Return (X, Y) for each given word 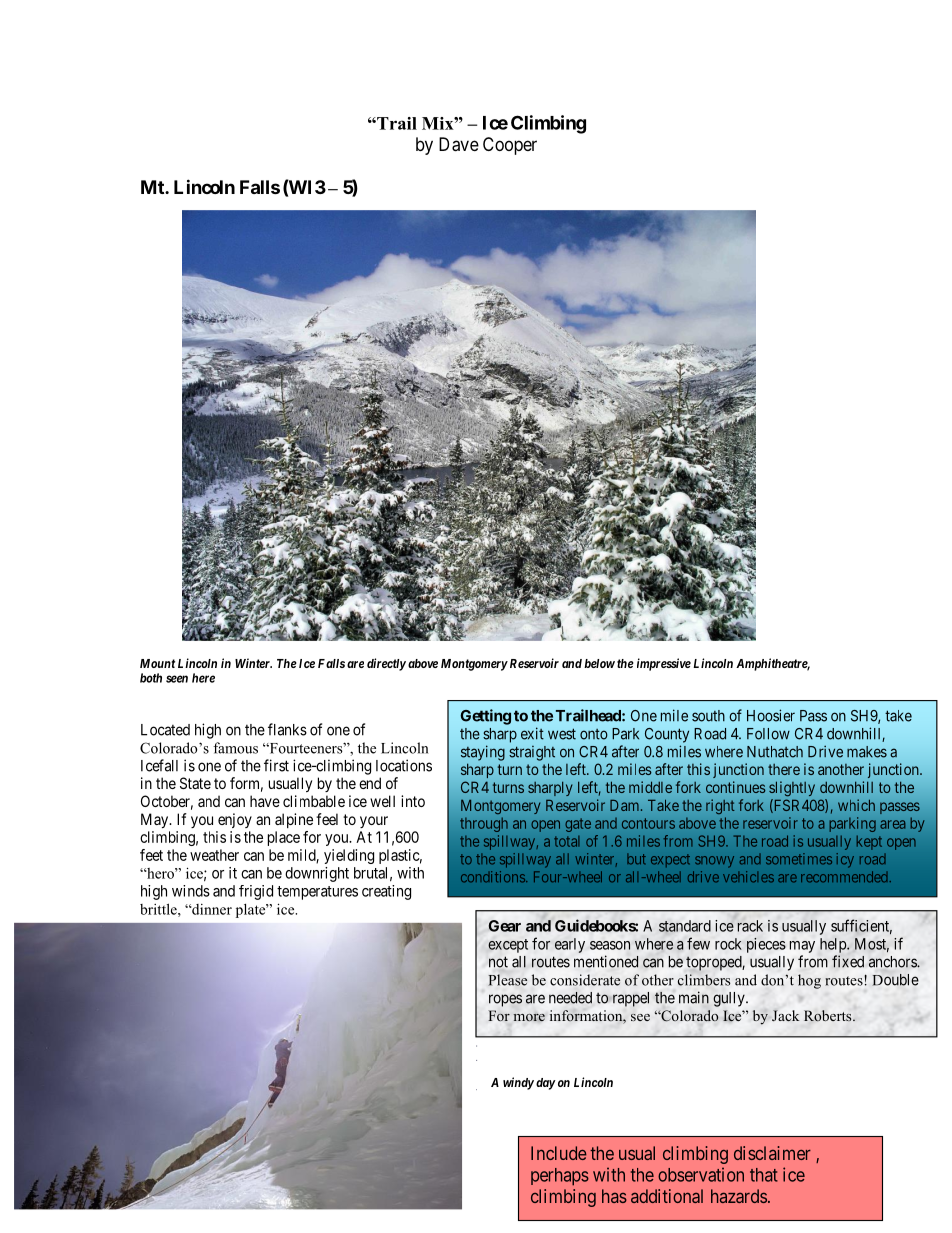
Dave (459, 144)
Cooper (510, 146)
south (708, 716)
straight (532, 753)
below (599, 663)
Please (508, 980)
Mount (157, 663)
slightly (792, 789)
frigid (256, 892)
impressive (664, 664)
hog (809, 981)
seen (177, 679)
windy (518, 1083)
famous (235, 748)
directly (386, 664)
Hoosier (771, 715)
